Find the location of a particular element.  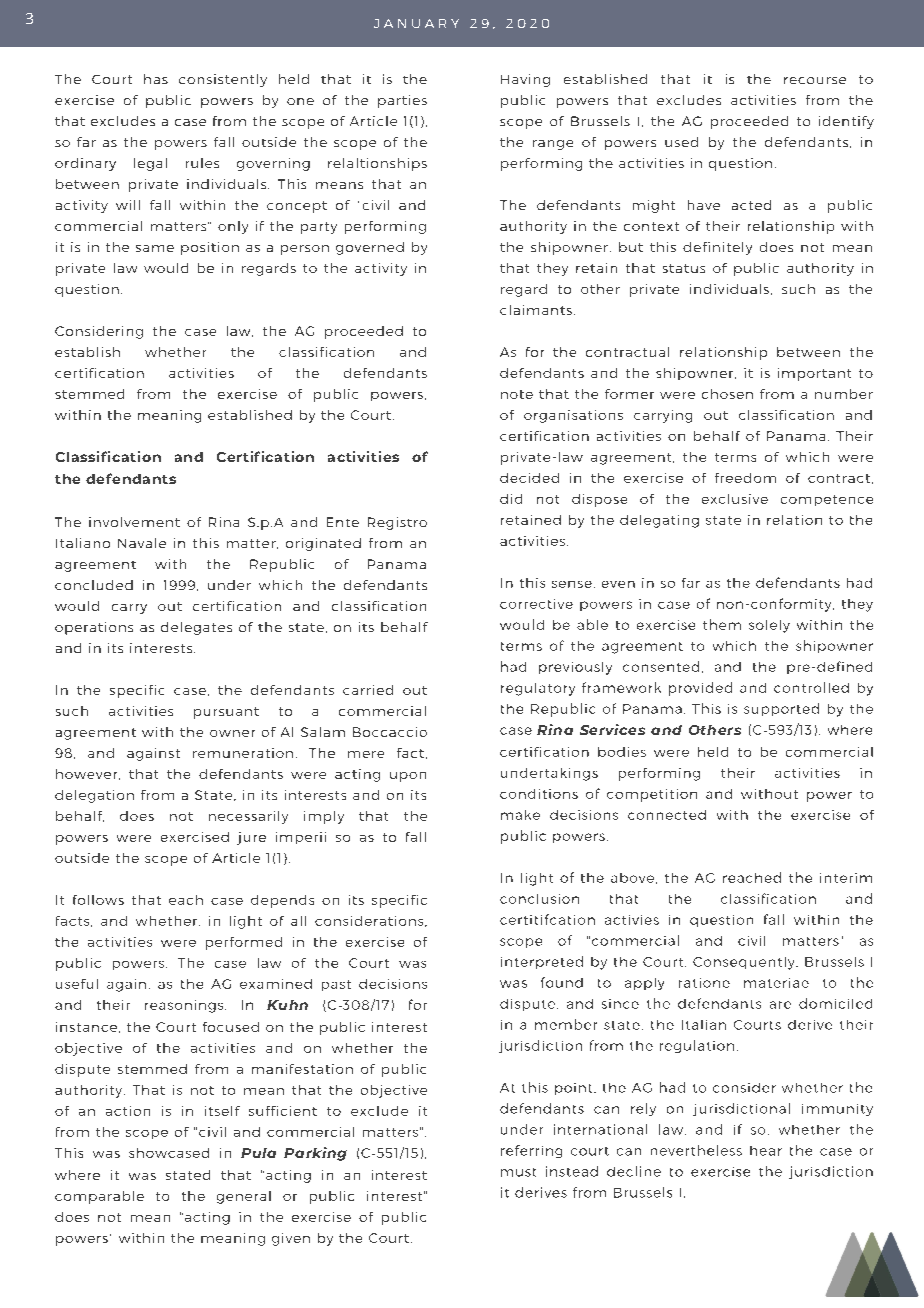

general is located at coordinates (244, 1197).
